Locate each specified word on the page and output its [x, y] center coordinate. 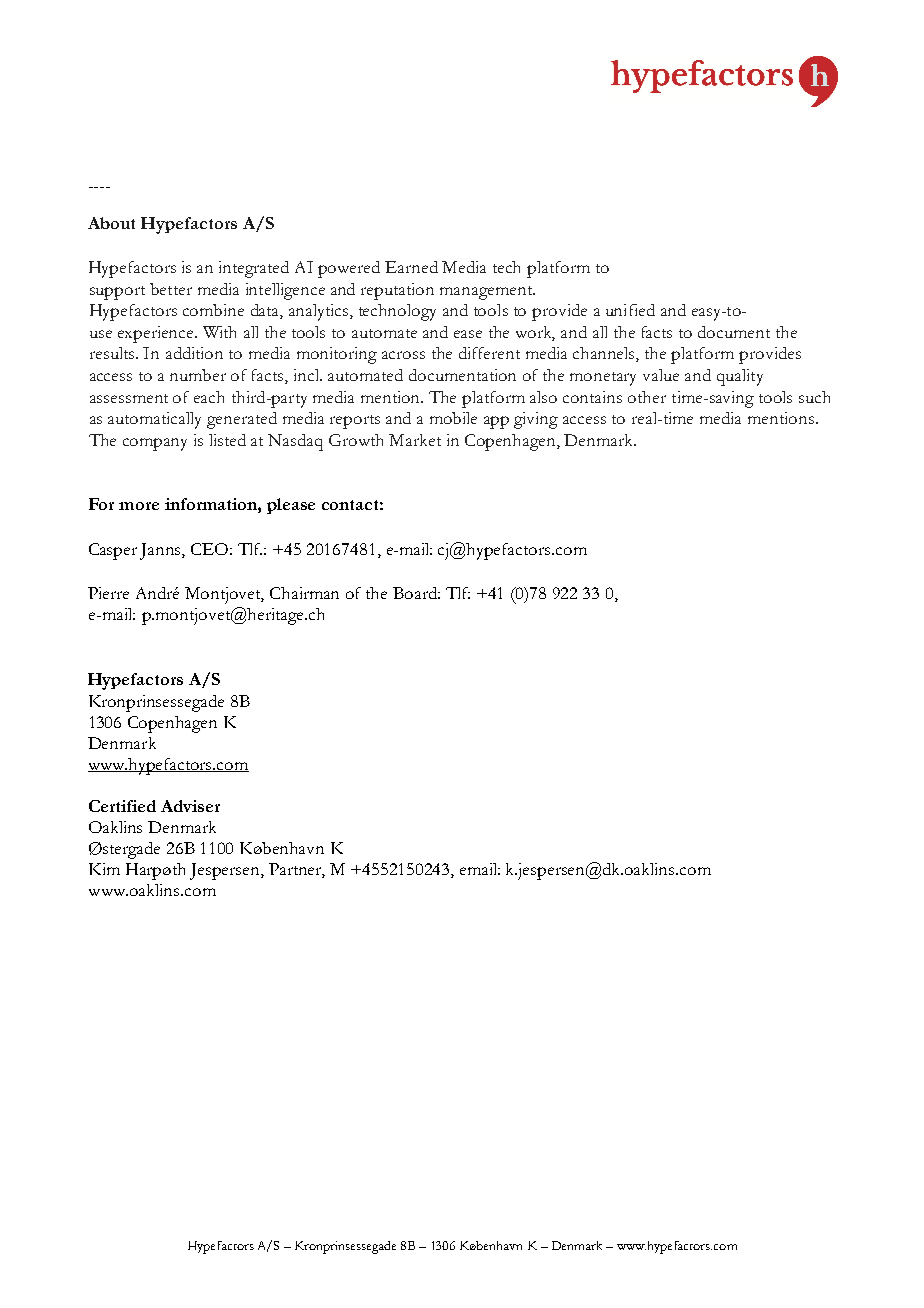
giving [536, 420]
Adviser [190, 806]
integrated [254, 269]
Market [415, 440]
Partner [297, 870]
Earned [411, 267]
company [155, 444]
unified [630, 310]
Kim [104, 869]
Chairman [304, 593]
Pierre [108, 593]
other [647, 397]
